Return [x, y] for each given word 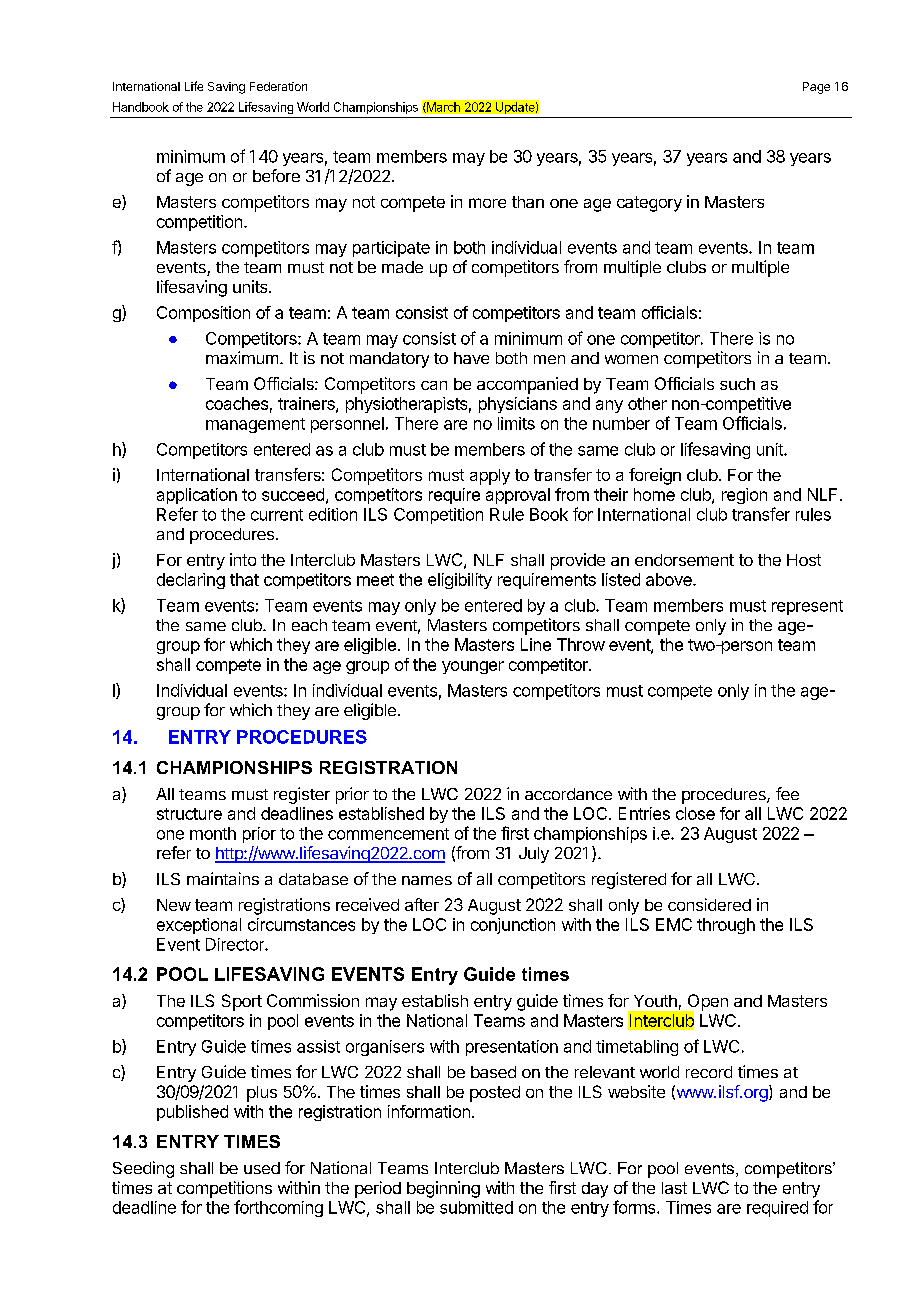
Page [816, 88]
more [487, 203]
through [726, 926]
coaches [237, 403]
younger [473, 667]
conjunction [513, 926]
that [244, 579]
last [674, 1188]
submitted [476, 1207]
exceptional [199, 926]
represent [807, 607]
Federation [278, 86]
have [471, 358]
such [737, 384]
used [262, 1168]
